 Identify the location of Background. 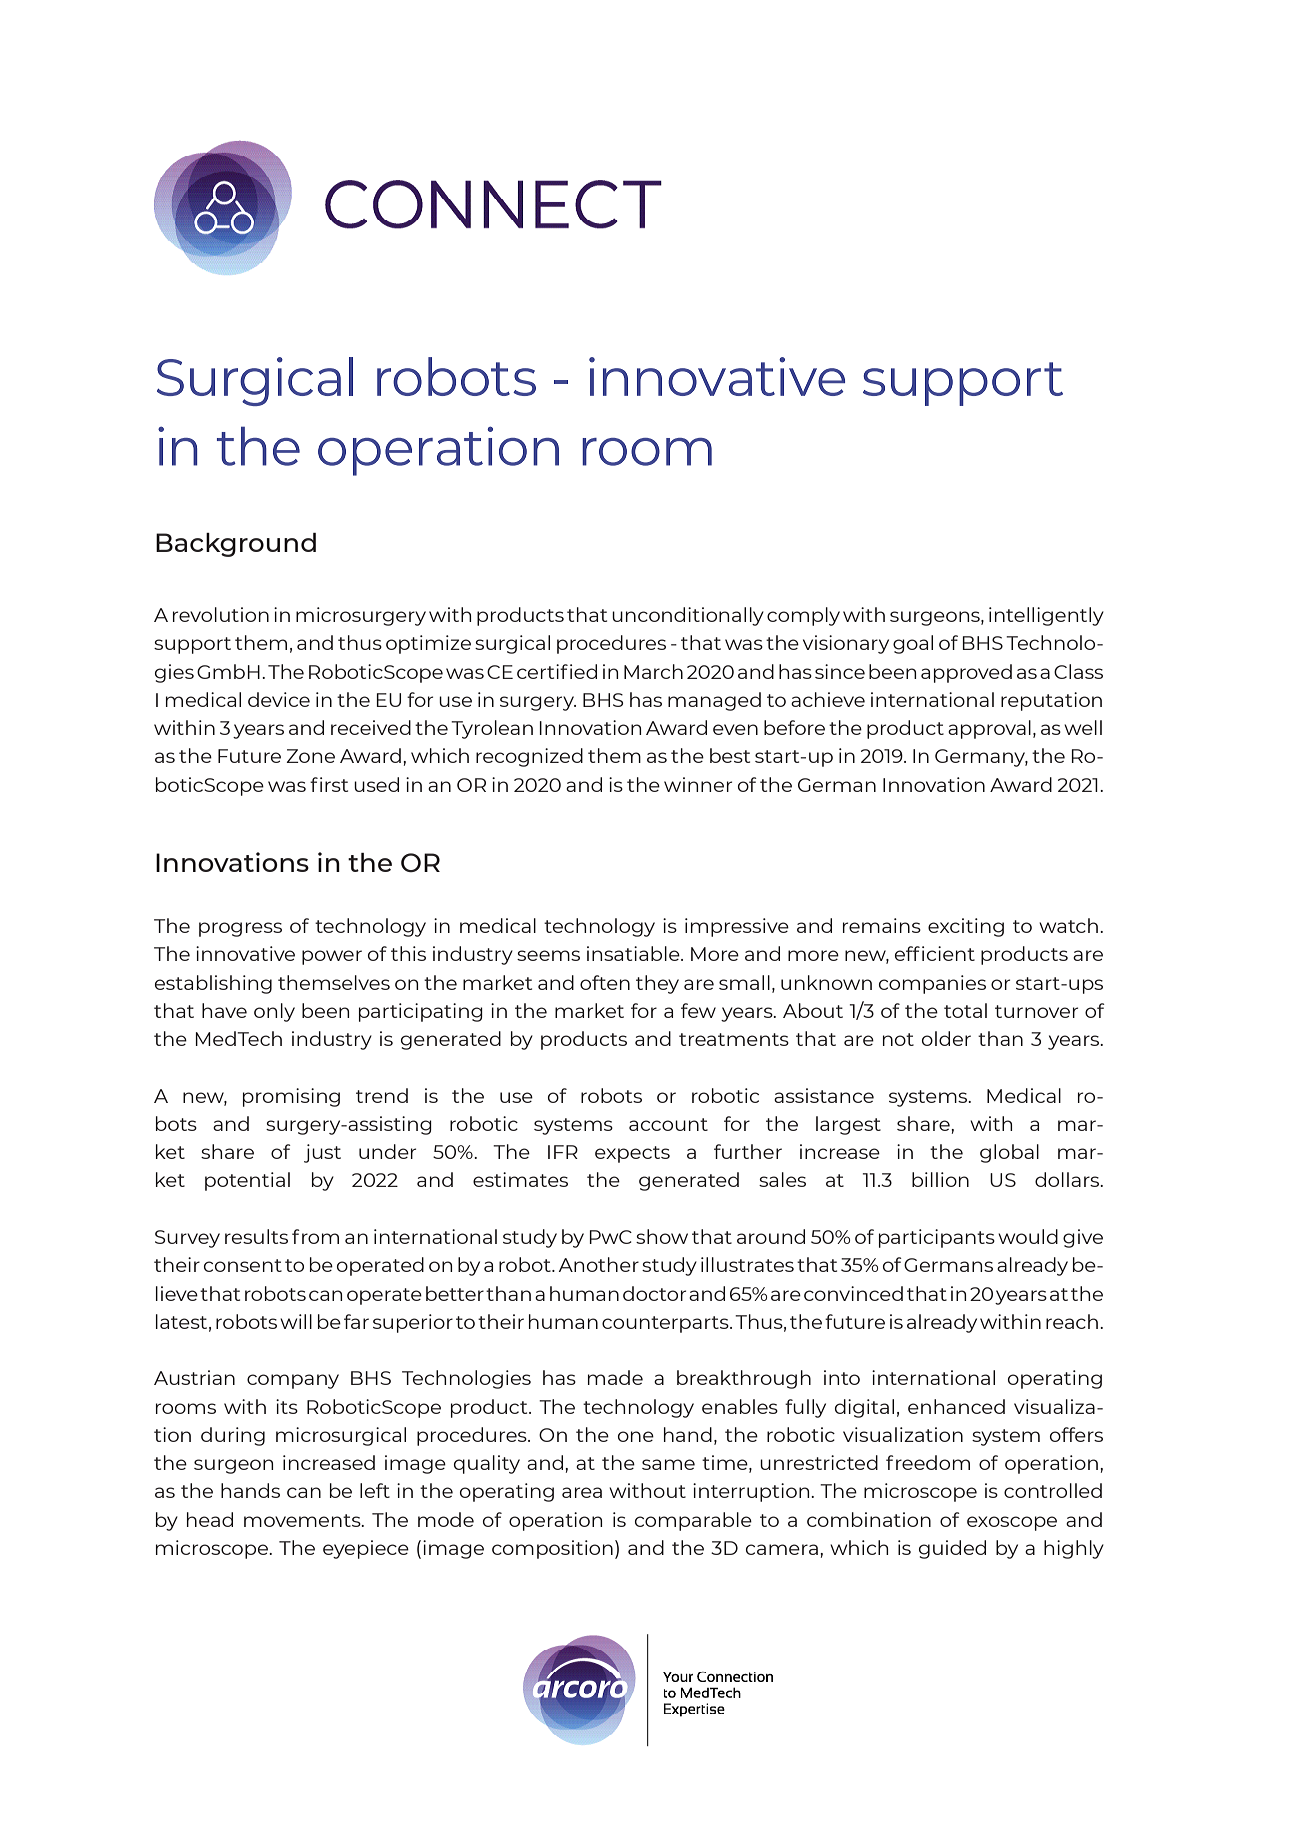
(236, 545).
